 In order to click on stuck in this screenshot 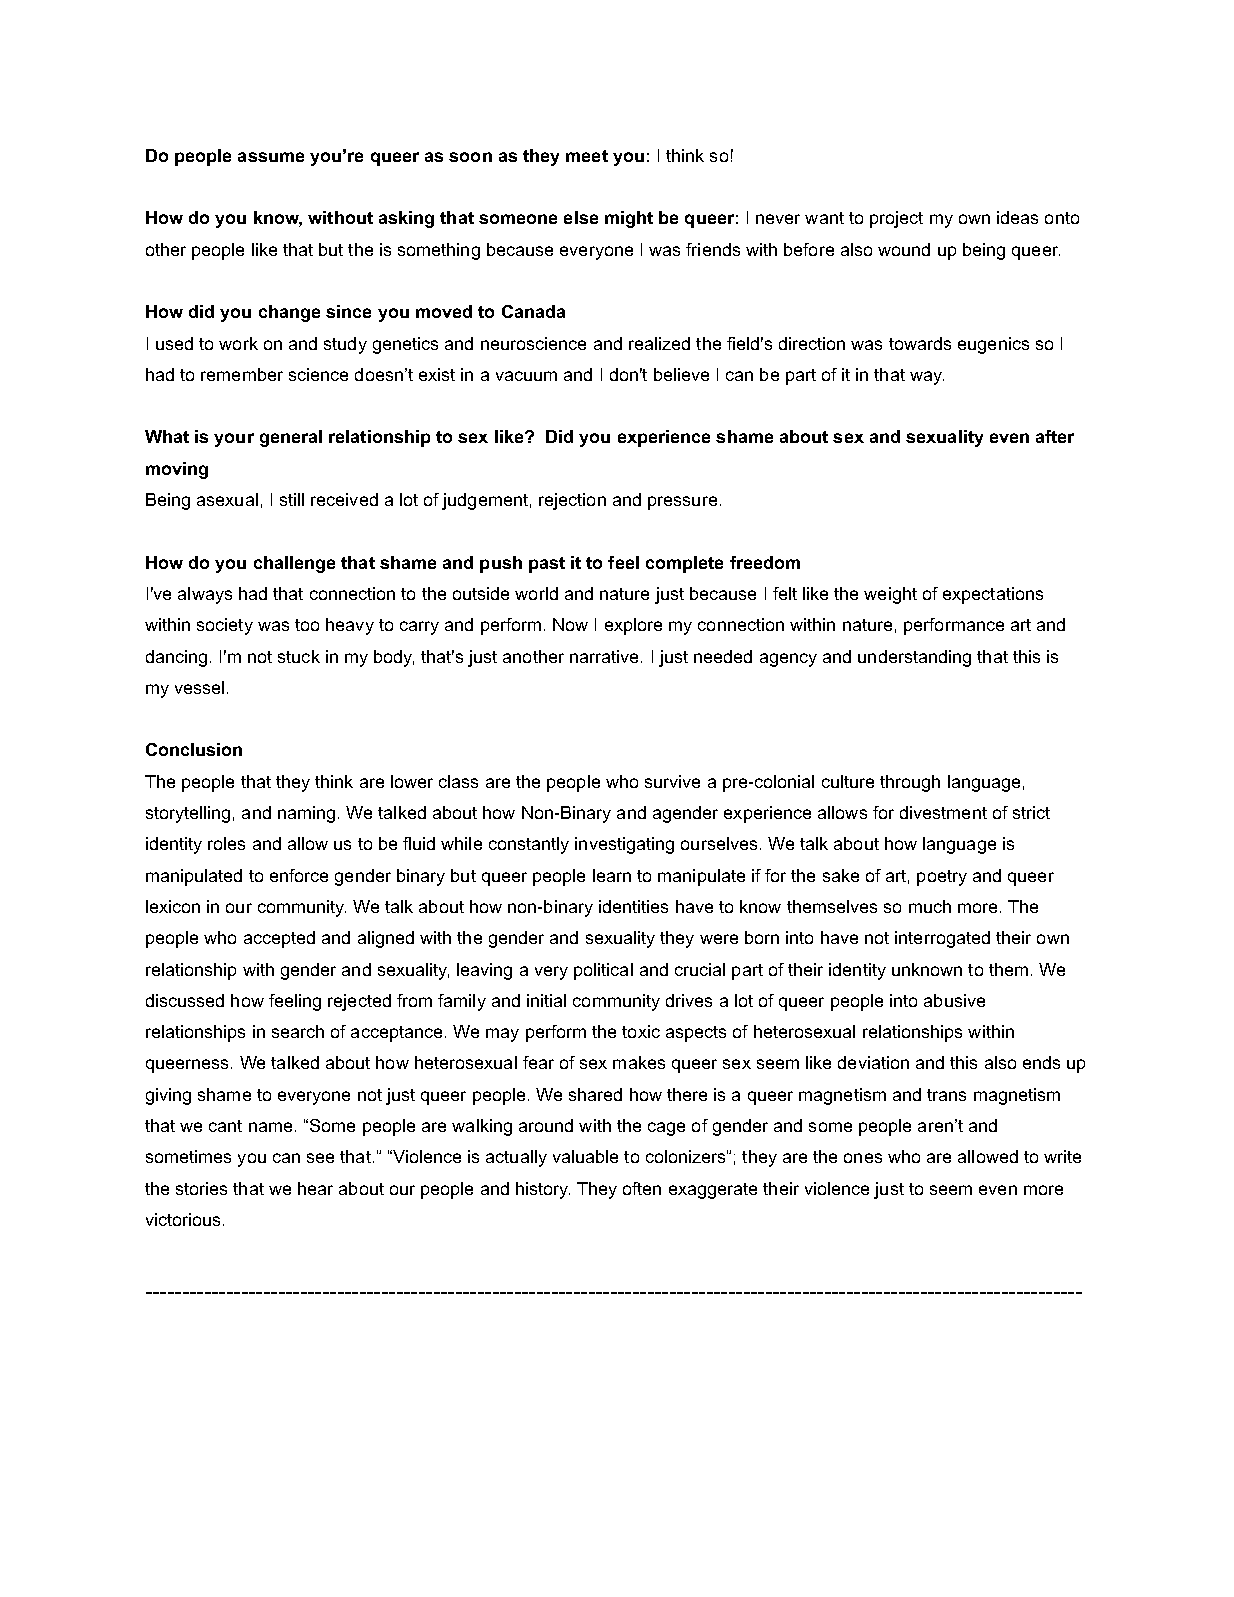, I will do `click(299, 656)`.
